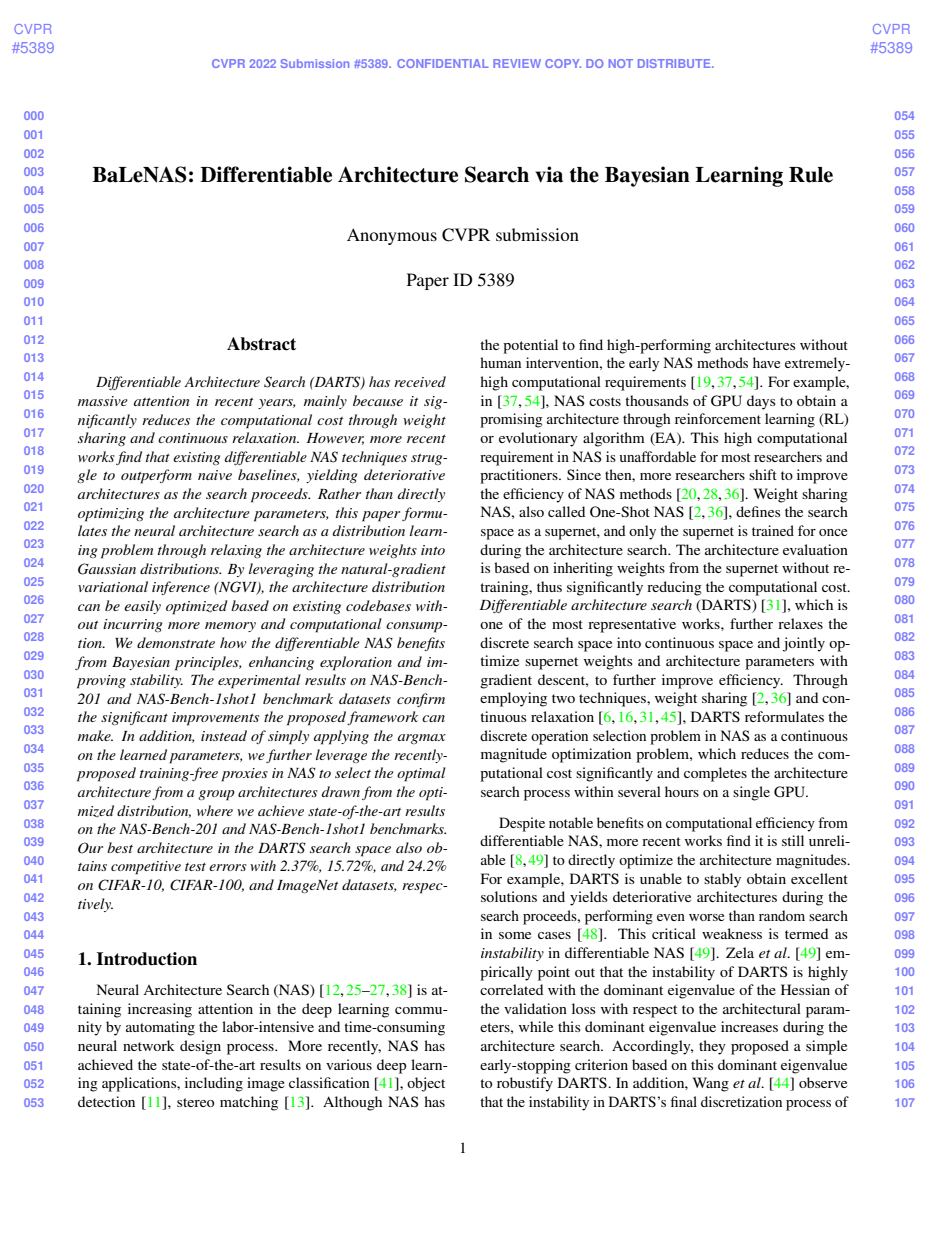 Image resolution: width=952 pixels, height=1233 pixels. Describe the element at coordinates (215, 810) in the image. I see `where` at that location.
